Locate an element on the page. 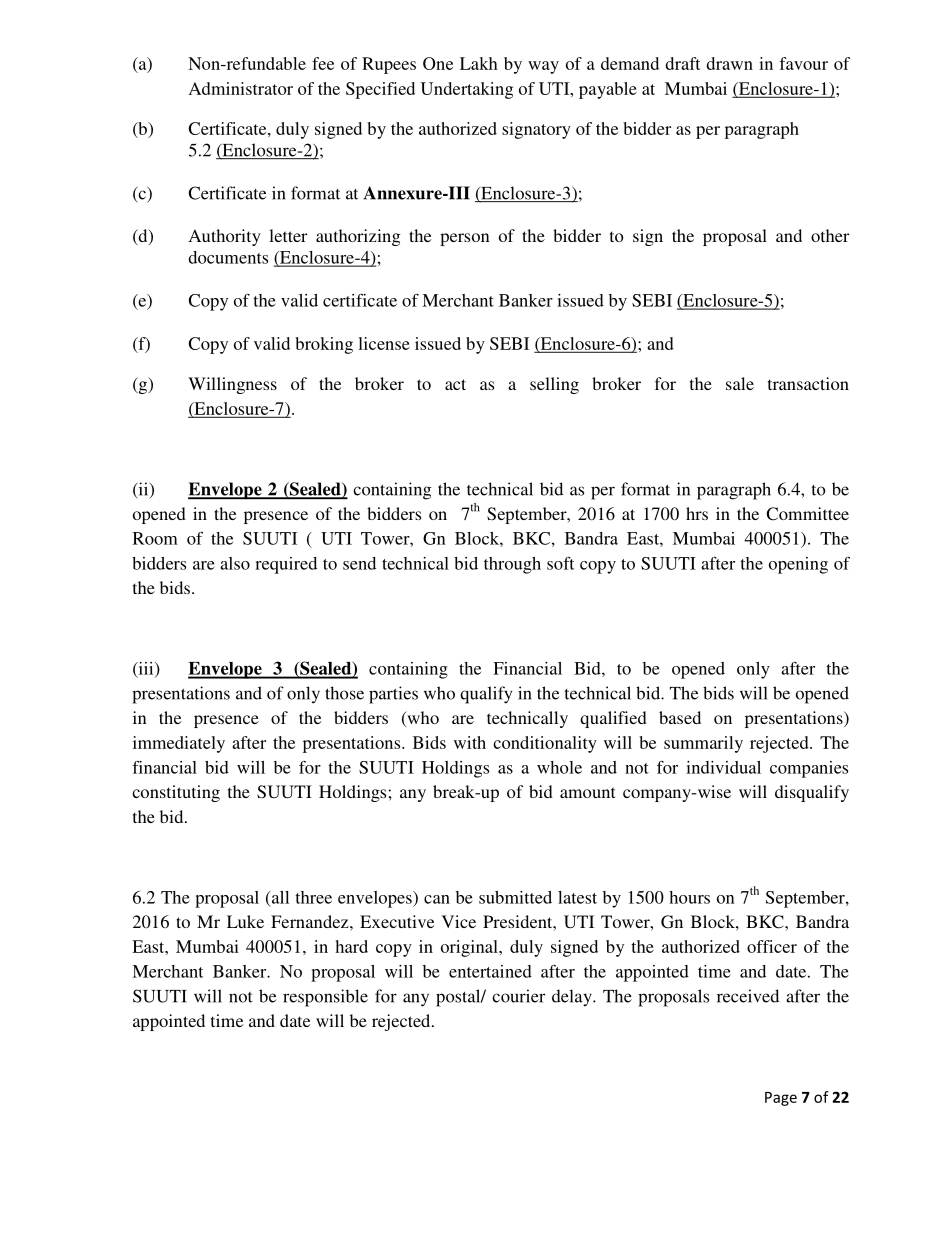 The width and height of the page is (952, 1233). courier is located at coordinates (518, 996).
